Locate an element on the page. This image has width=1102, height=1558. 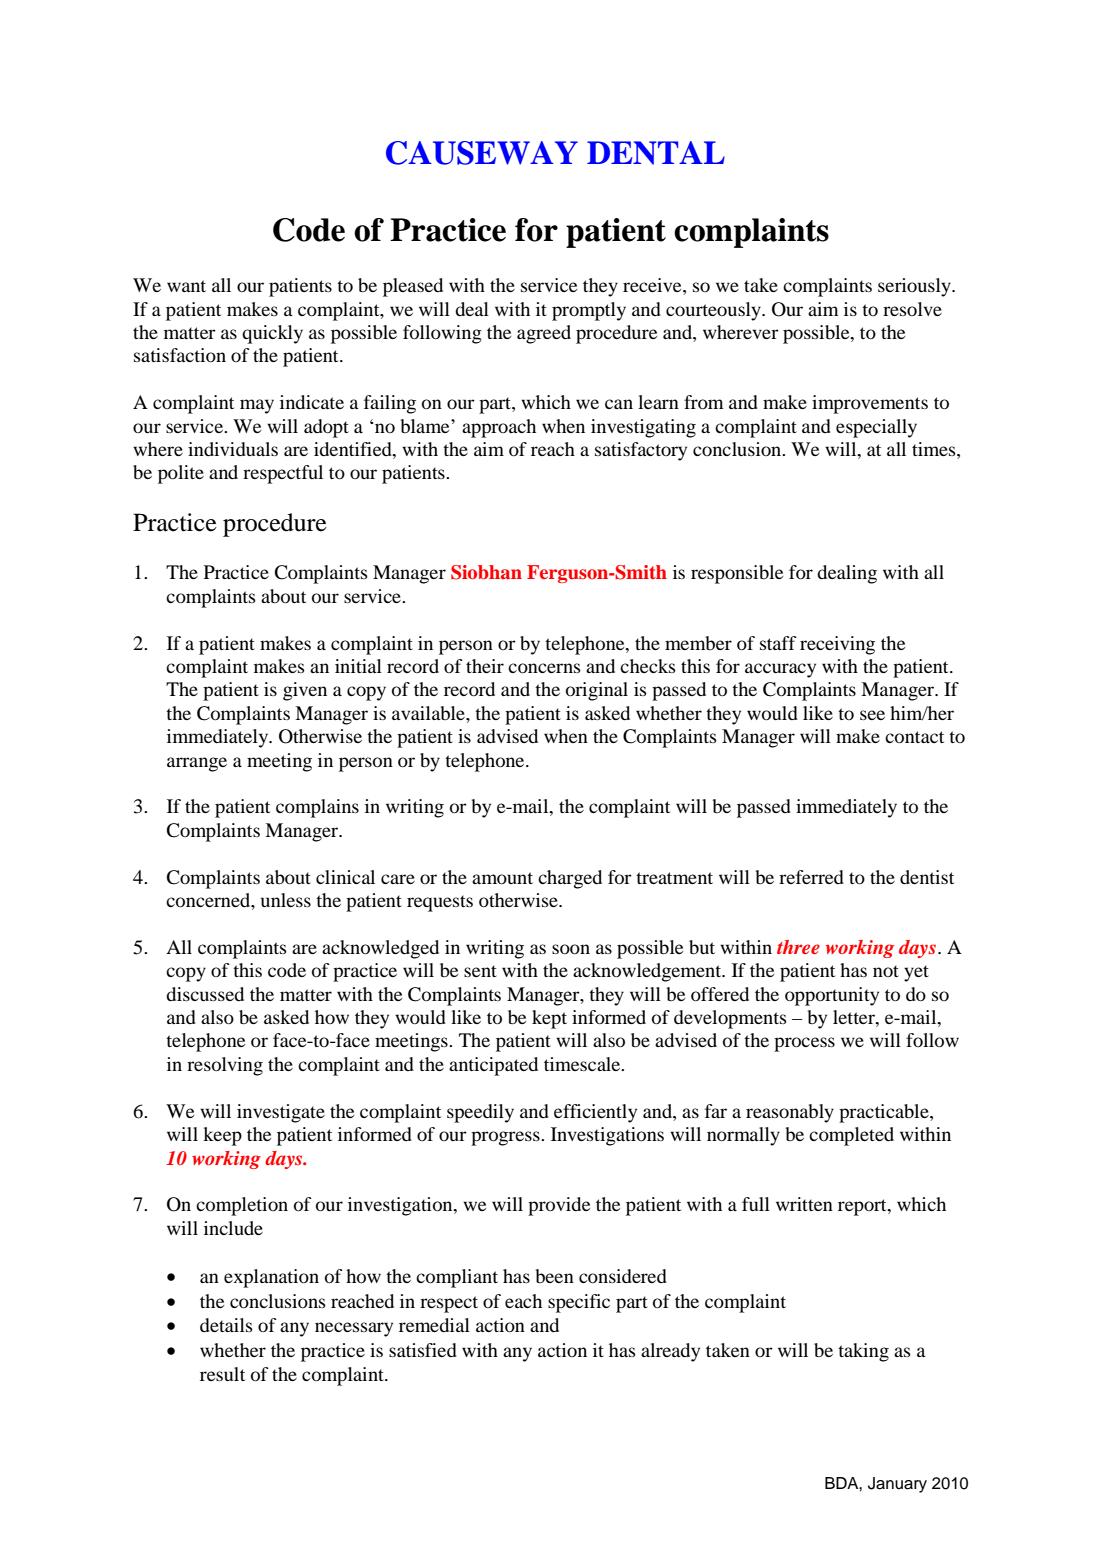
process is located at coordinates (804, 1044).
